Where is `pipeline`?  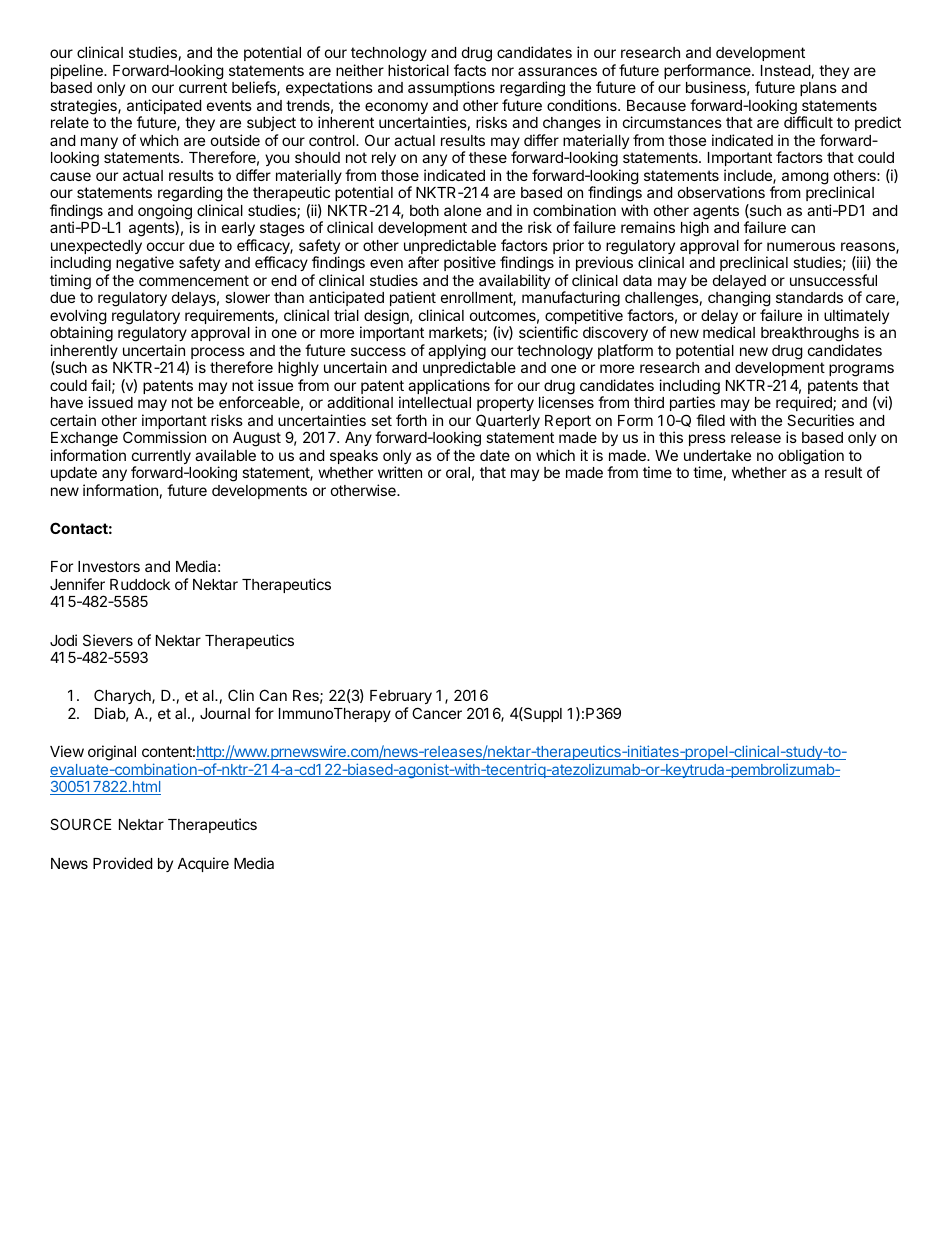
pipeline is located at coordinates (78, 71).
